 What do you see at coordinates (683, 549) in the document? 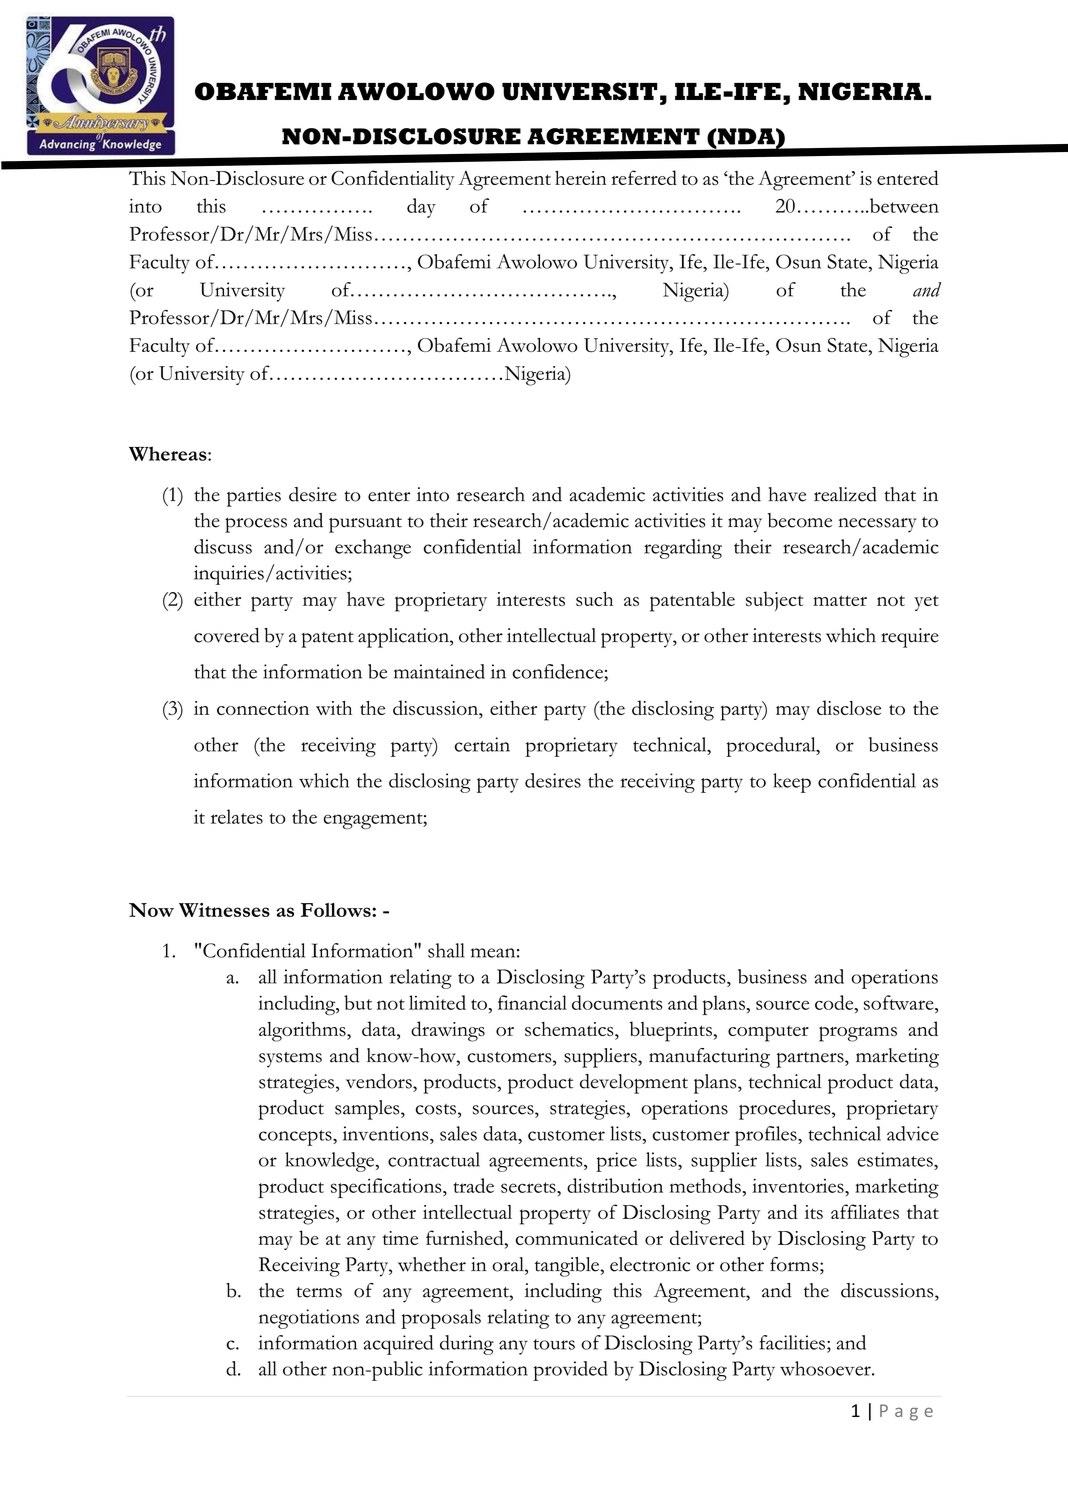
I see `regarding` at bounding box center [683, 549].
